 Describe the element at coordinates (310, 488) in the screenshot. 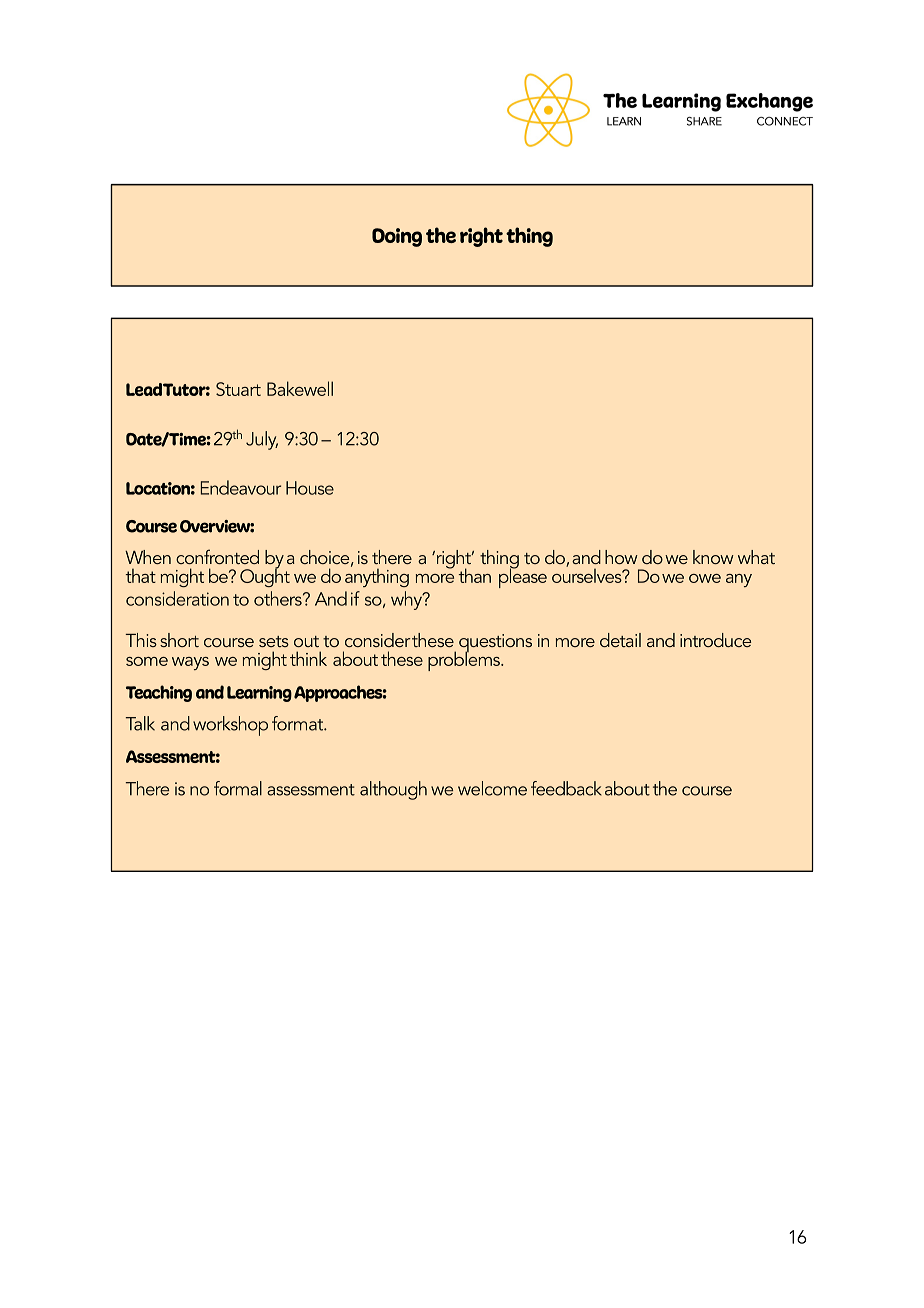

I see `House` at that location.
